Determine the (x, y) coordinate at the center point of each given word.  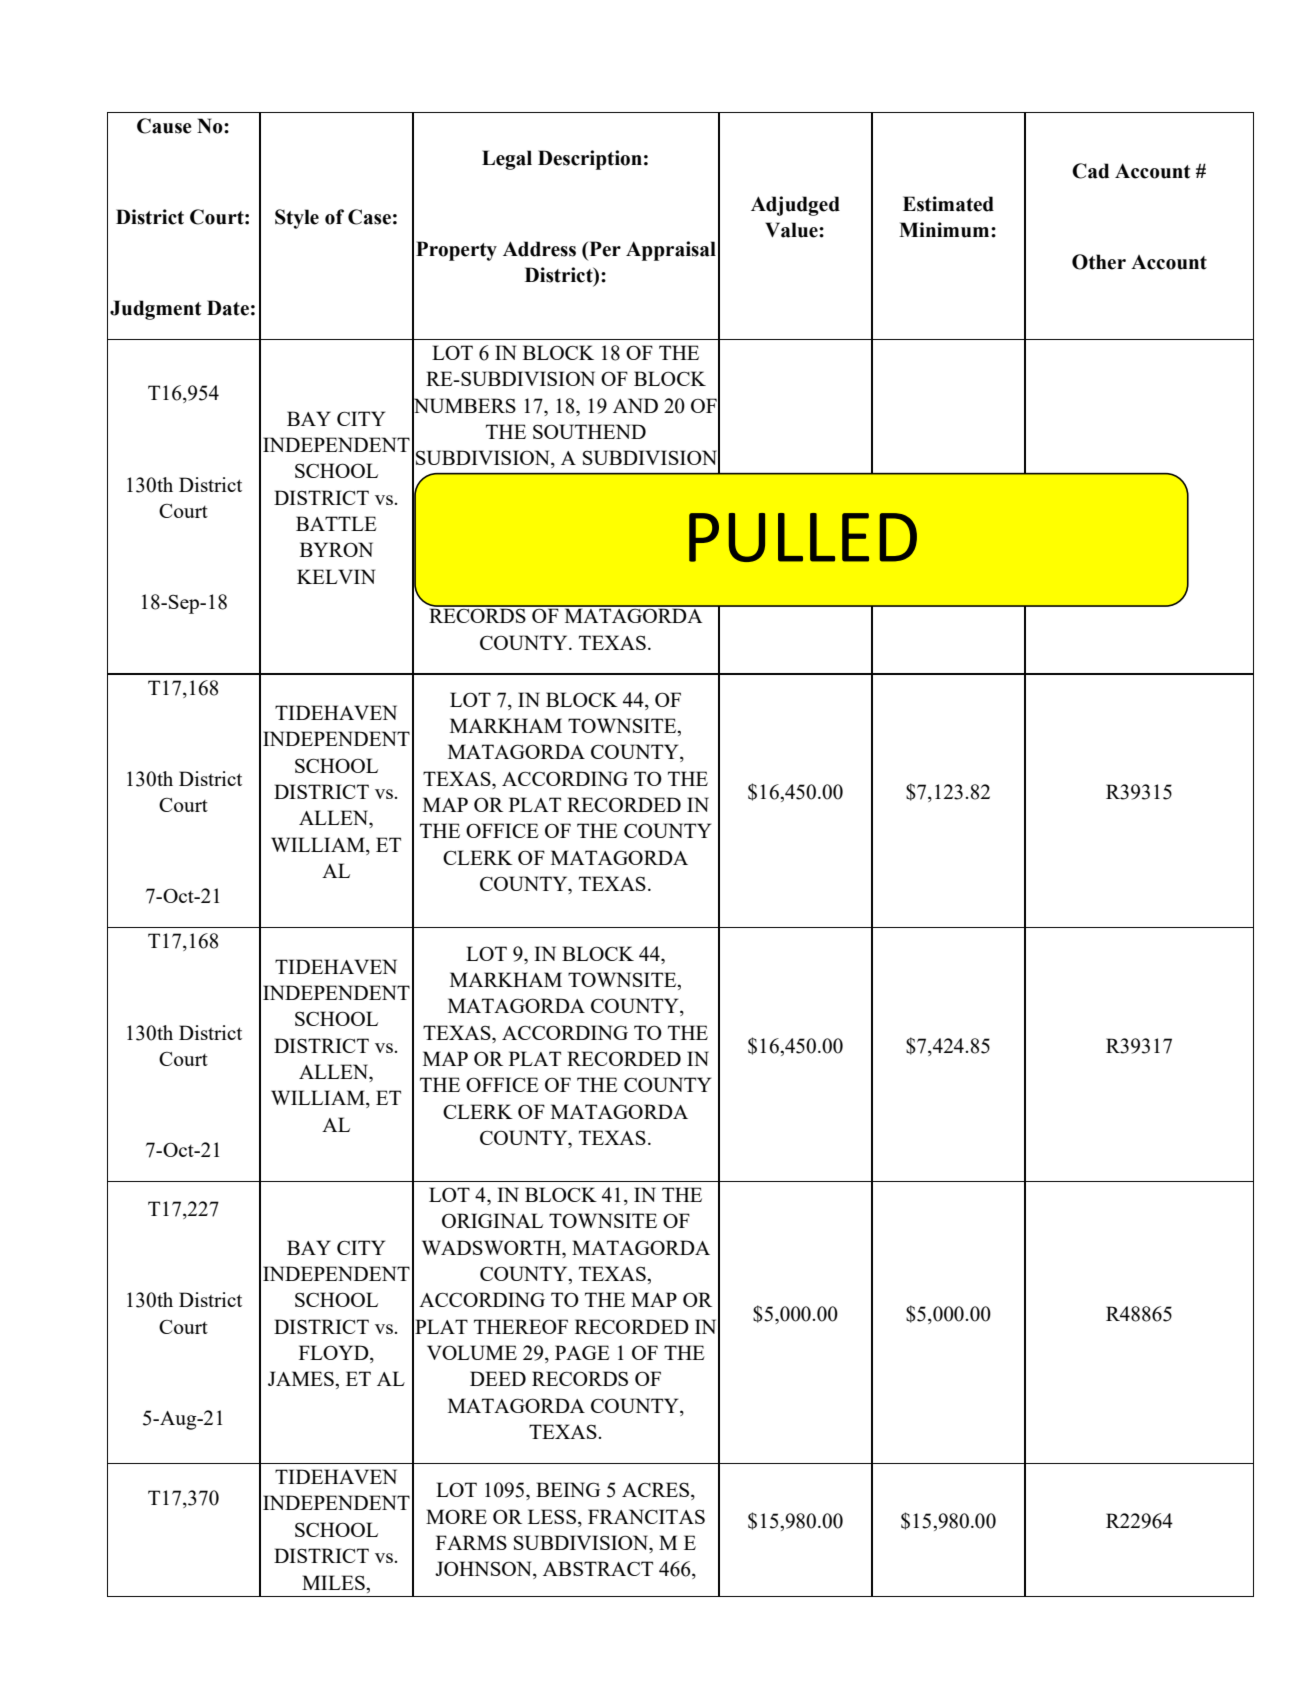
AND (635, 405)
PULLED (803, 537)
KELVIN (336, 576)
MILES (334, 1582)
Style (297, 219)
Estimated (948, 204)
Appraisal (671, 251)
